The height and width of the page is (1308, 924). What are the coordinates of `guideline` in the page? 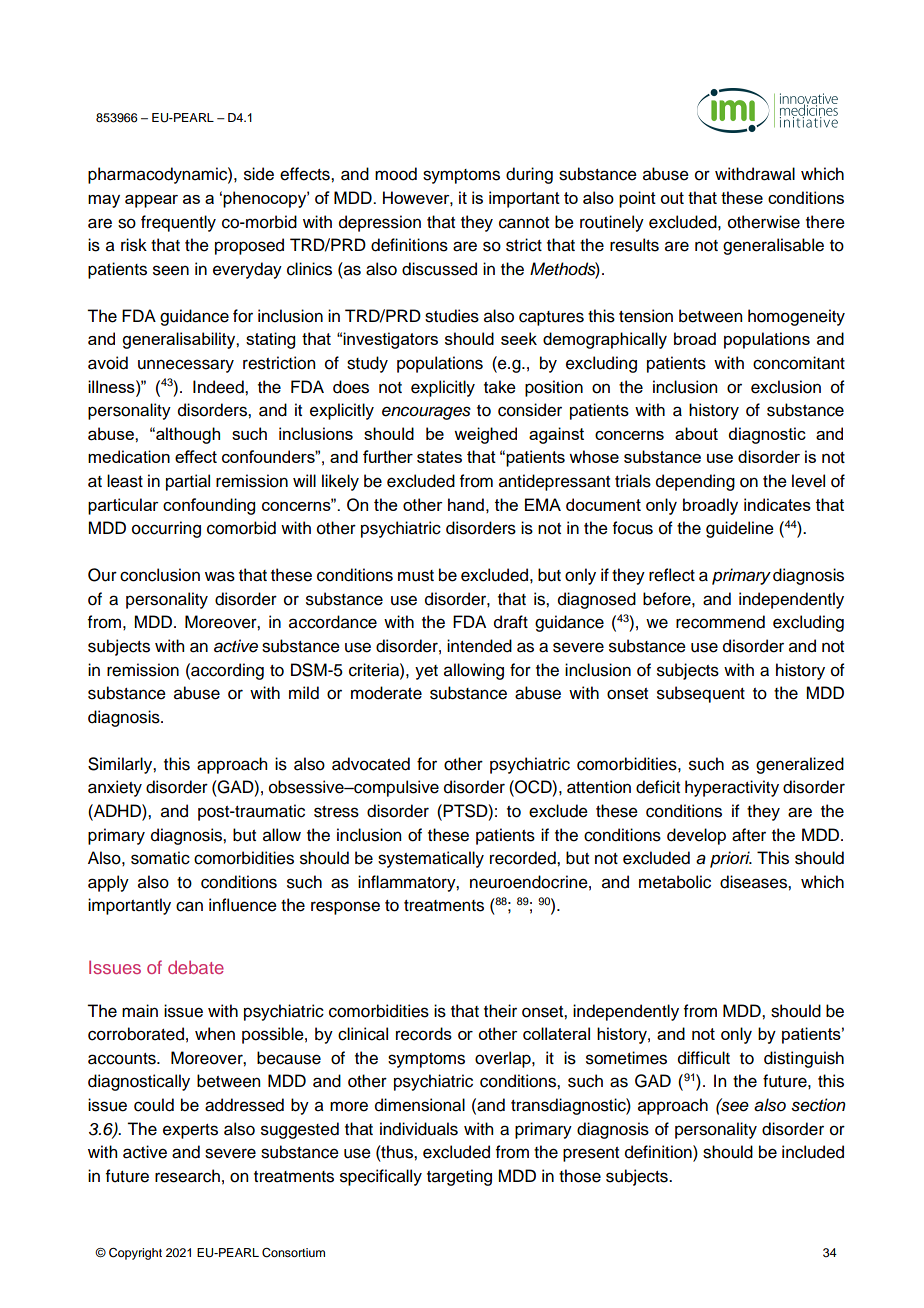 It's located at (740, 529).
